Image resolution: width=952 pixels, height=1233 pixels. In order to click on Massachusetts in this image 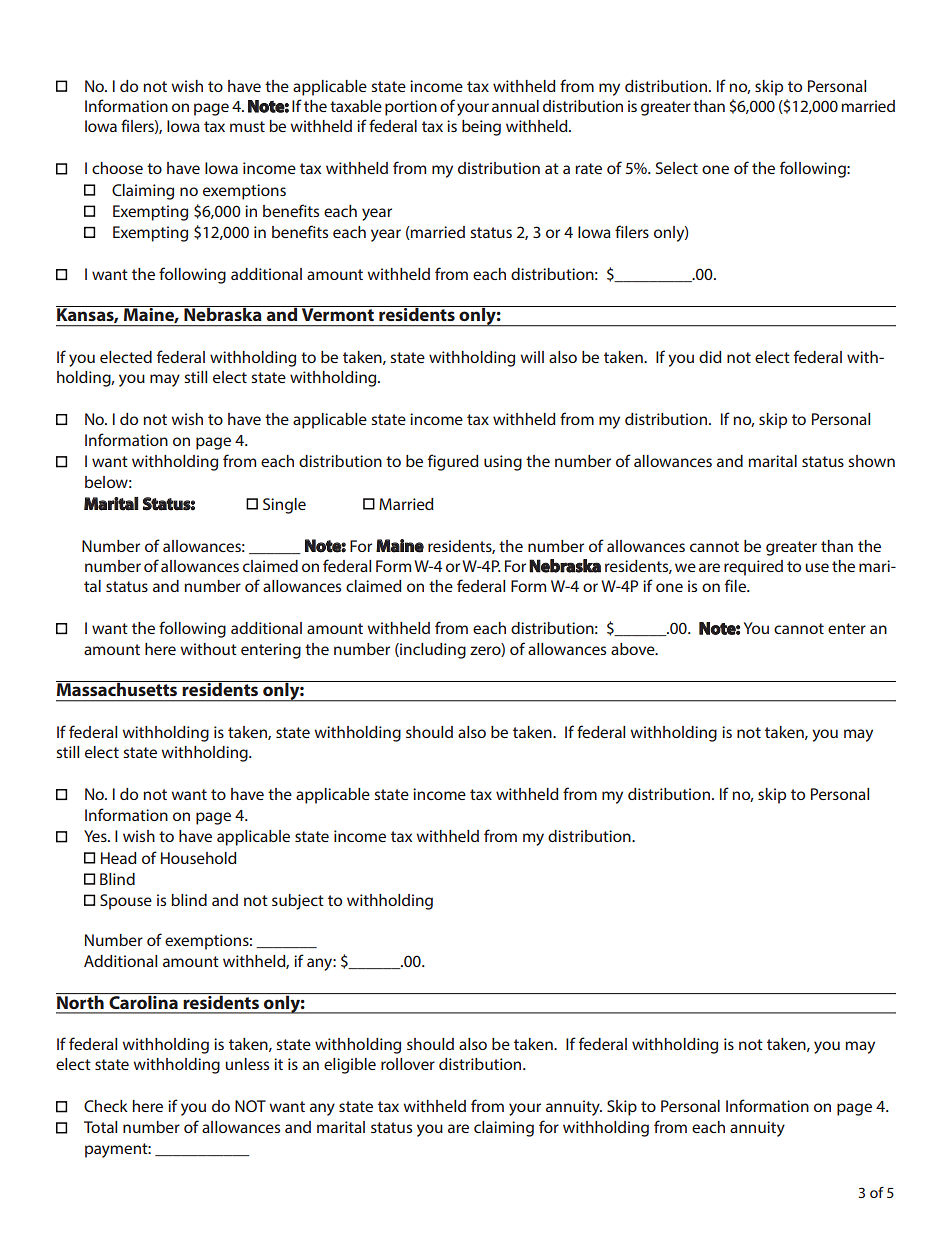, I will do `click(118, 688)`.
